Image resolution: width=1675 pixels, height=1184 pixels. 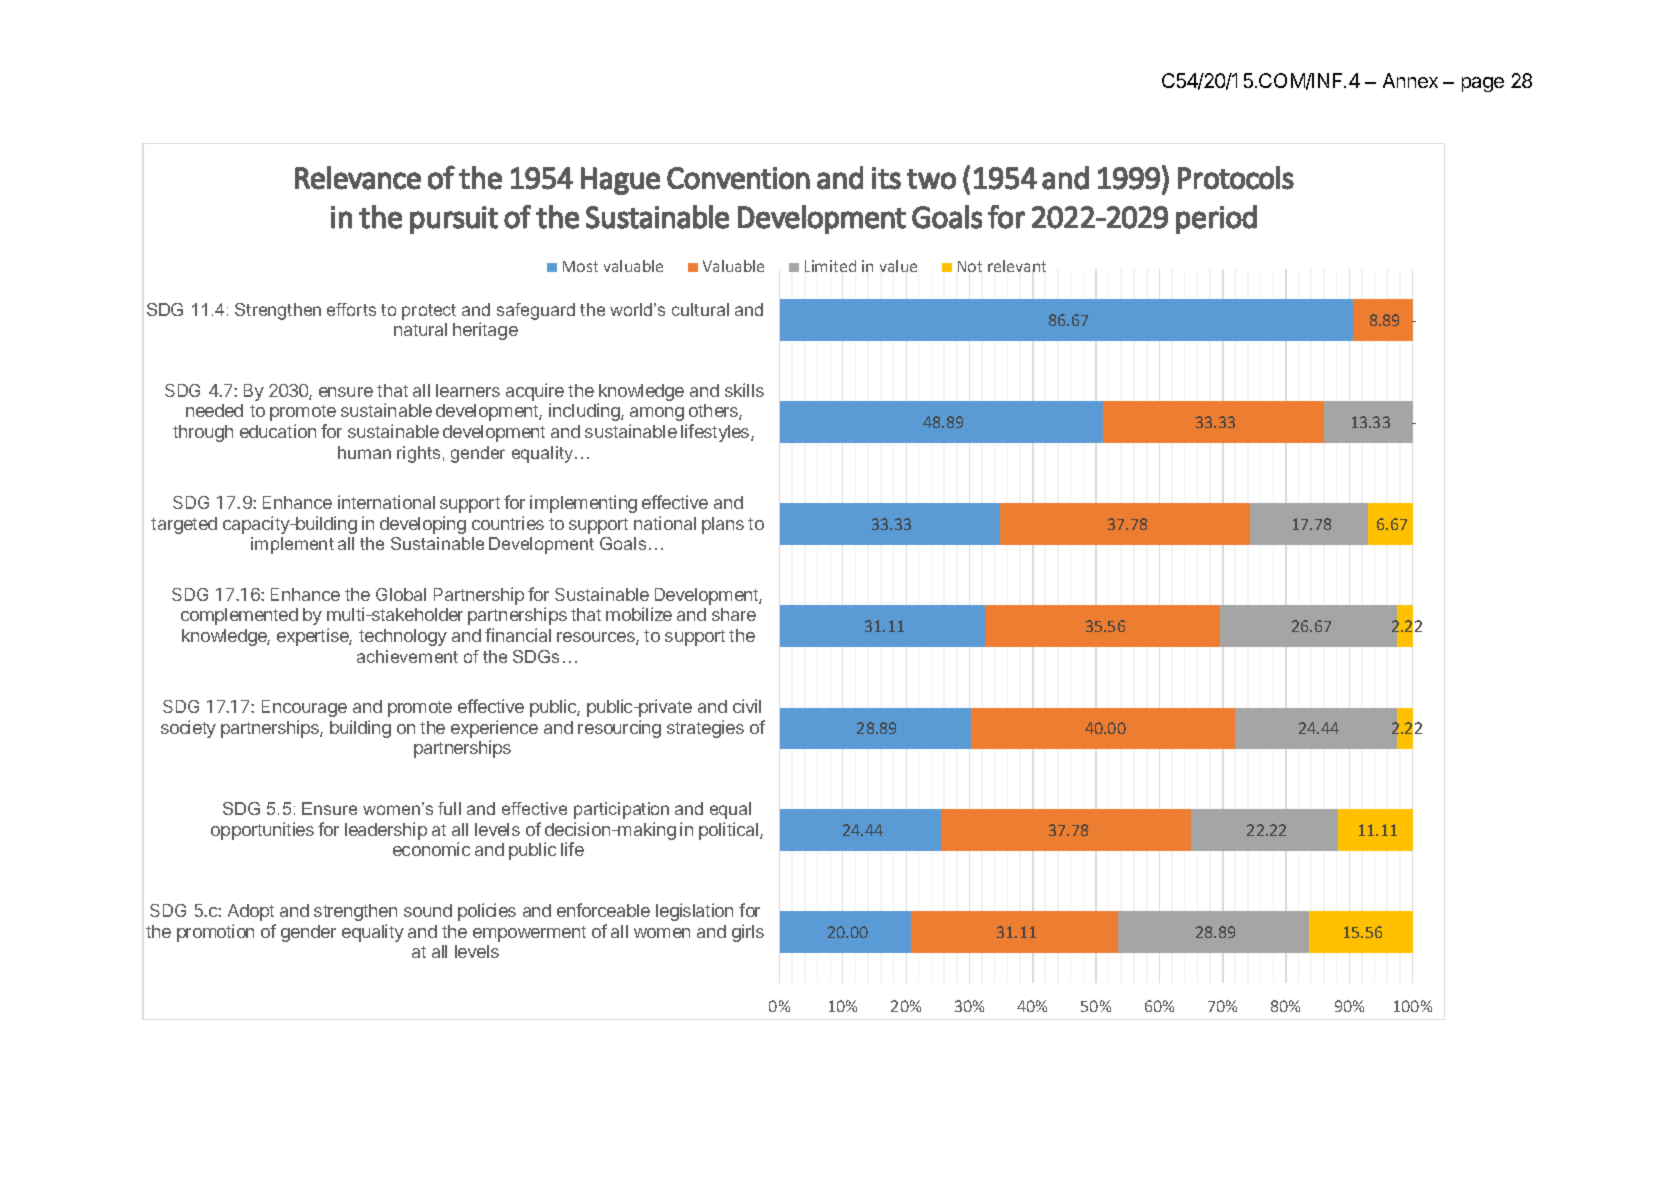 I want to click on developing, so click(x=423, y=525).
